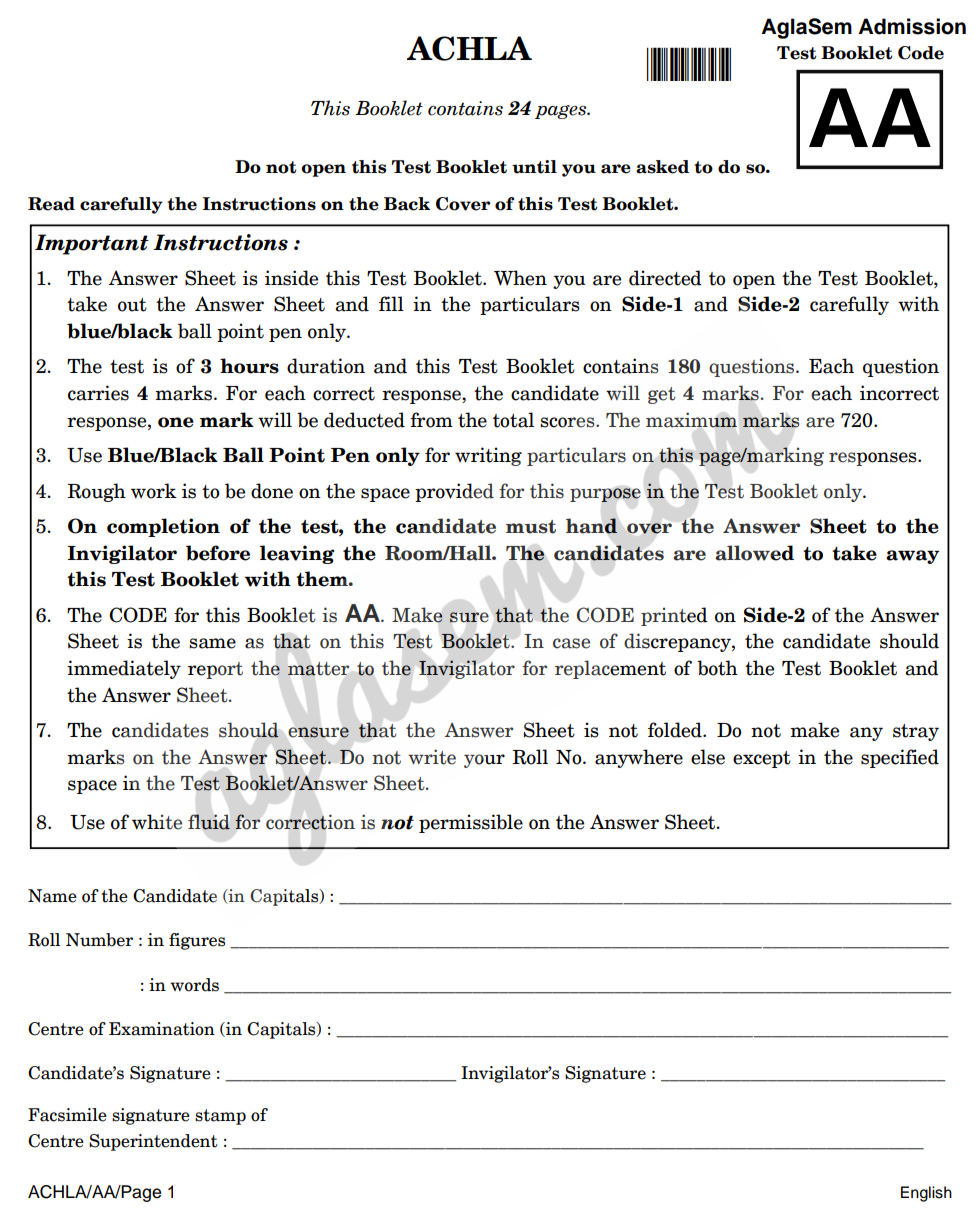 The height and width of the screenshot is (1229, 980). What do you see at coordinates (665, 278) in the screenshot?
I see `directed` at bounding box center [665, 278].
